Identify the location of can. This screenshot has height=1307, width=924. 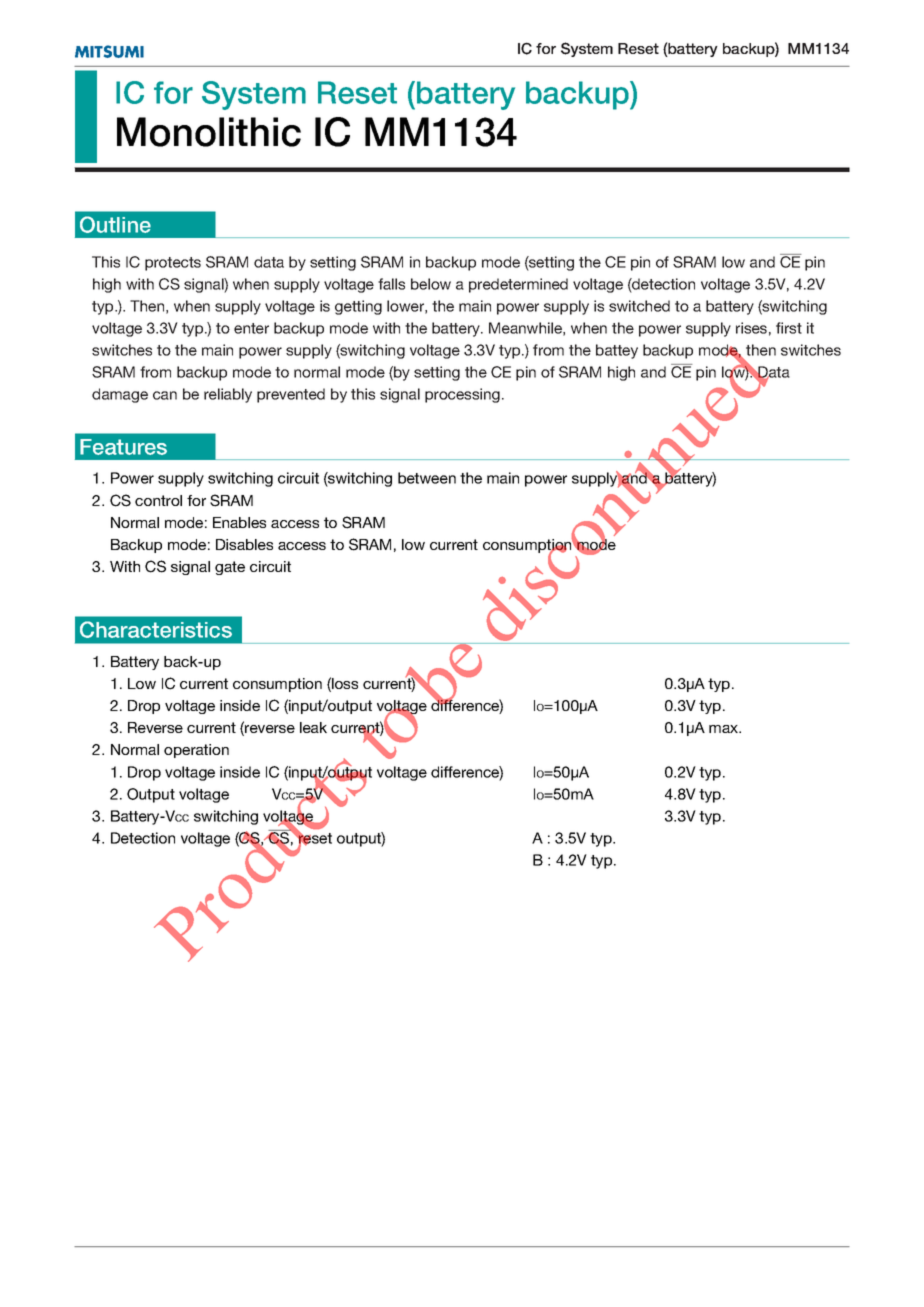
(165, 395).
